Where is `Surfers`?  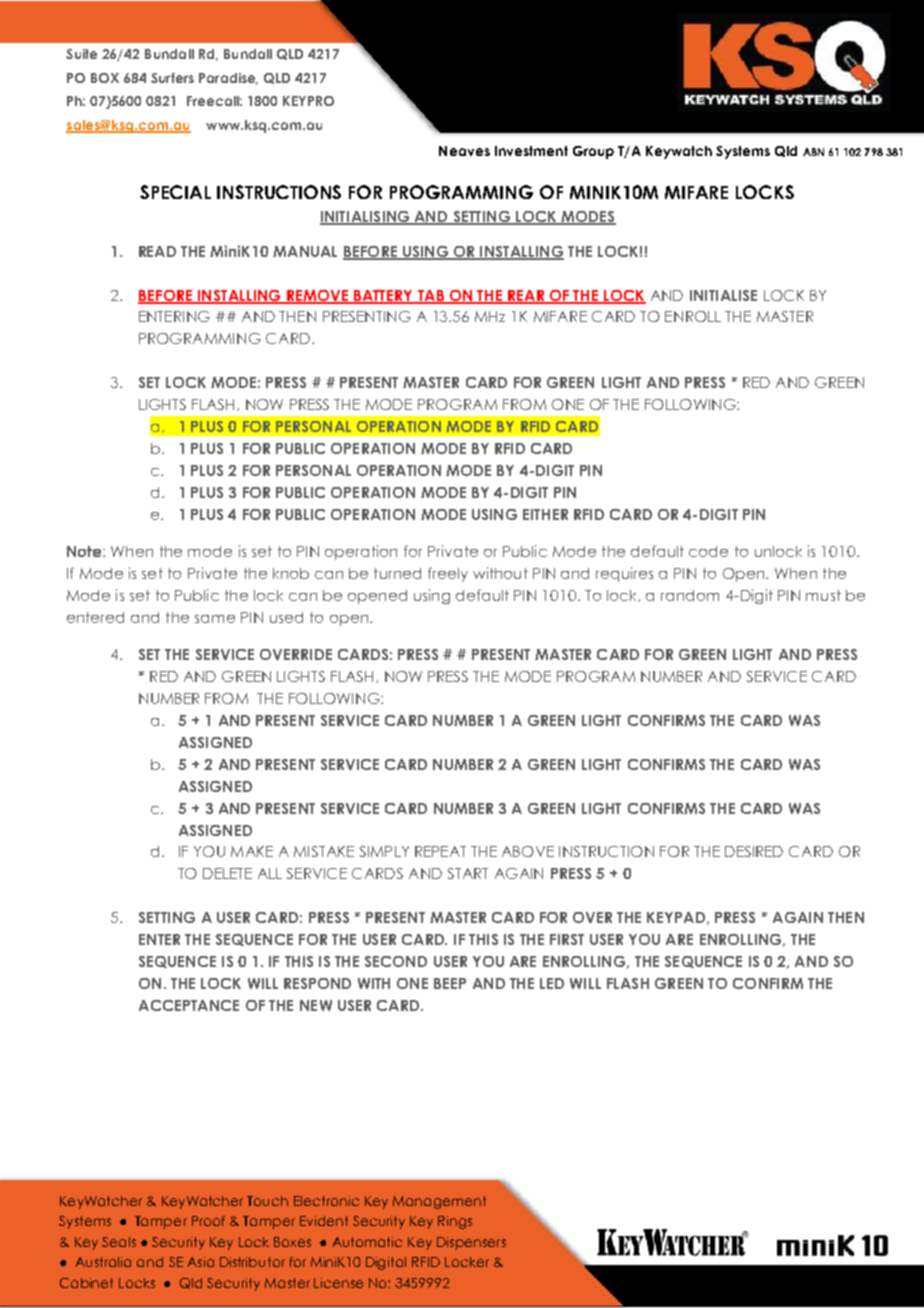 Surfers is located at coordinates (172, 78).
